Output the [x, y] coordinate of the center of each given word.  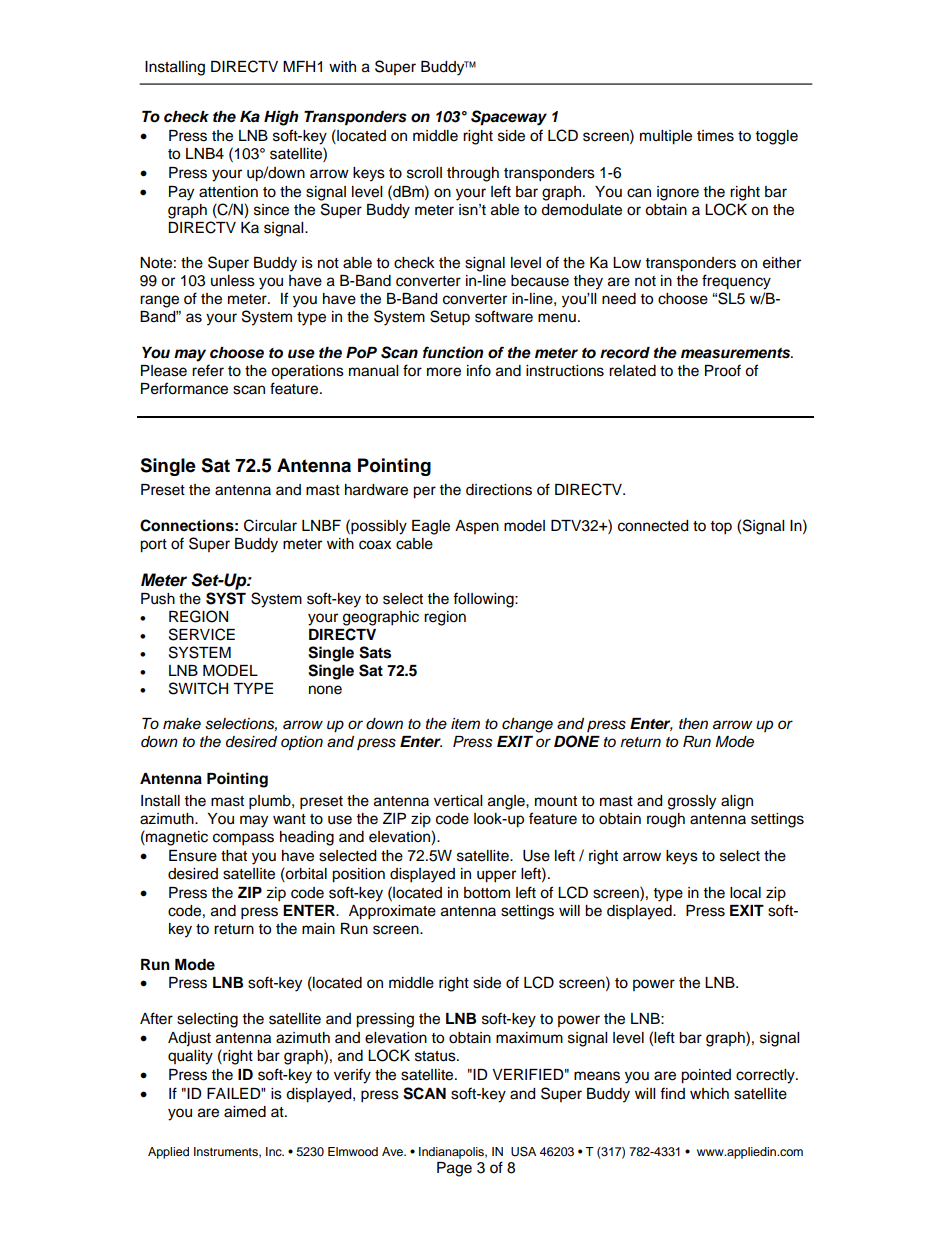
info [479, 370]
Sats [375, 652]
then [693, 723]
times [715, 136]
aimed [245, 1112]
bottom [487, 893]
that [234, 856]
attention [228, 192]
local [745, 893]
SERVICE [202, 634]
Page [454, 1169]
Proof [723, 370]
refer [208, 370]
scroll [424, 173]
